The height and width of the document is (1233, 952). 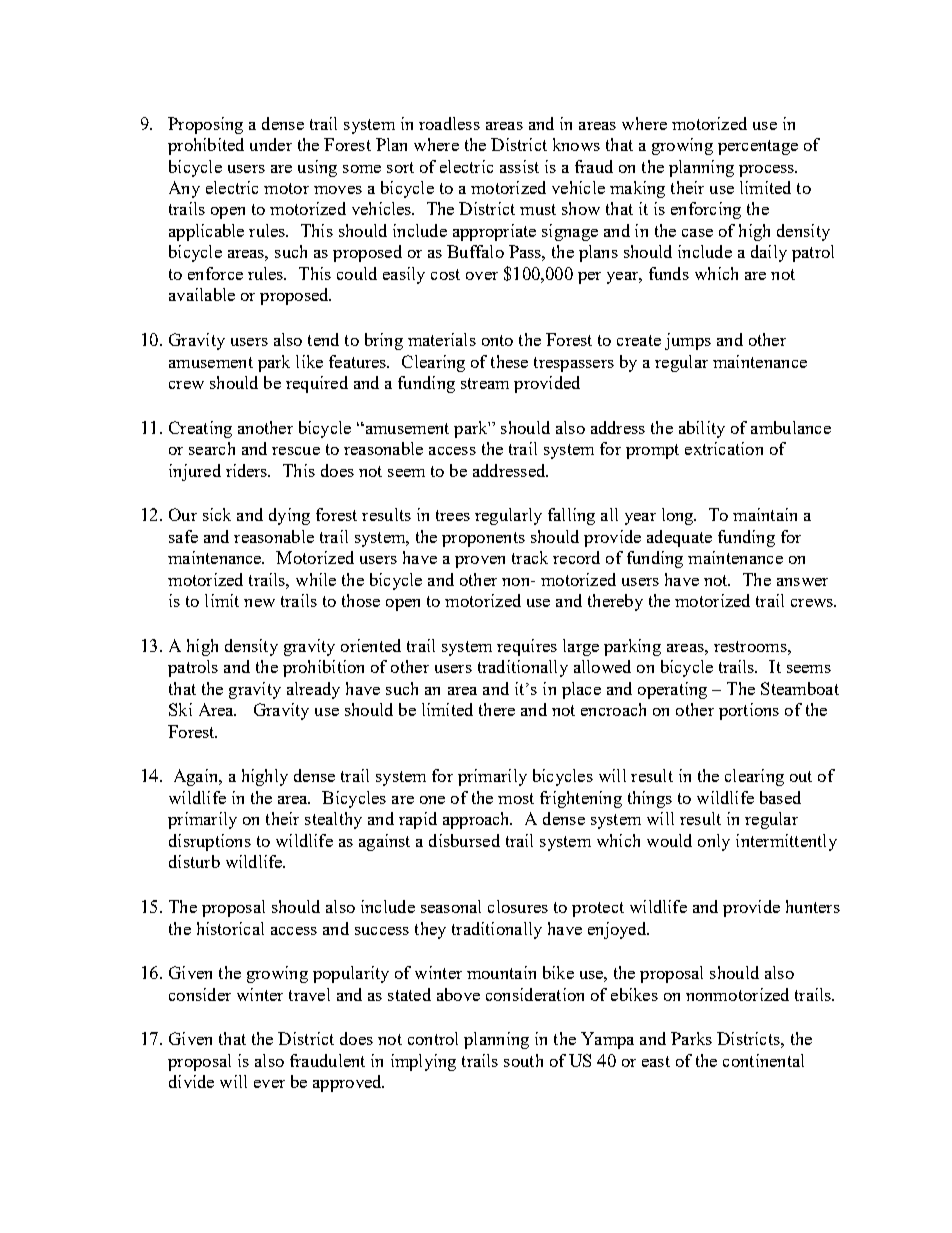 What do you see at coordinates (477, 820) in the document?
I see `approach` at bounding box center [477, 820].
